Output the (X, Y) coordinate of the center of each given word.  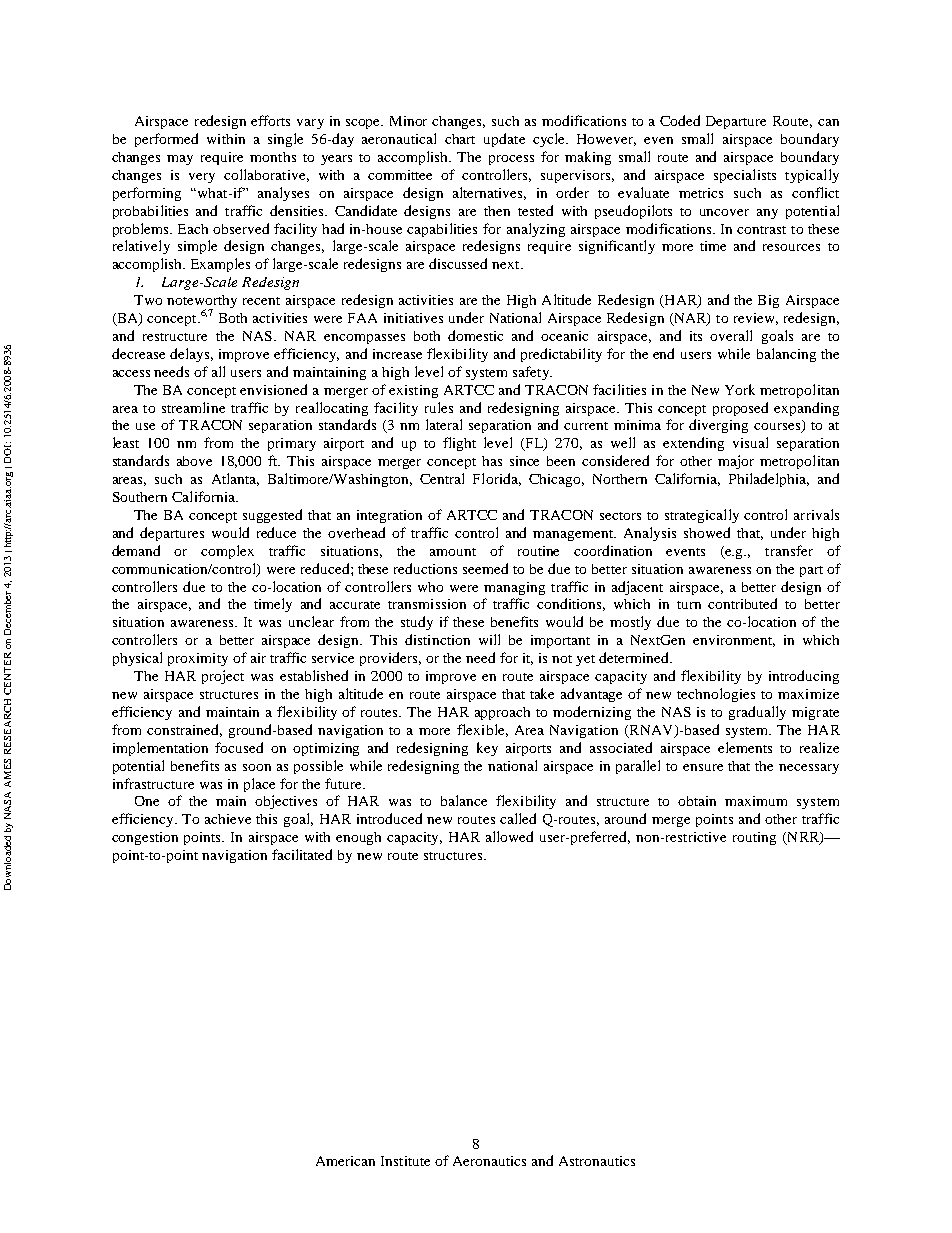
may (180, 160)
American (345, 1161)
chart (460, 139)
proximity (198, 659)
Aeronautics (489, 1161)
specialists (745, 176)
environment (734, 641)
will (489, 639)
